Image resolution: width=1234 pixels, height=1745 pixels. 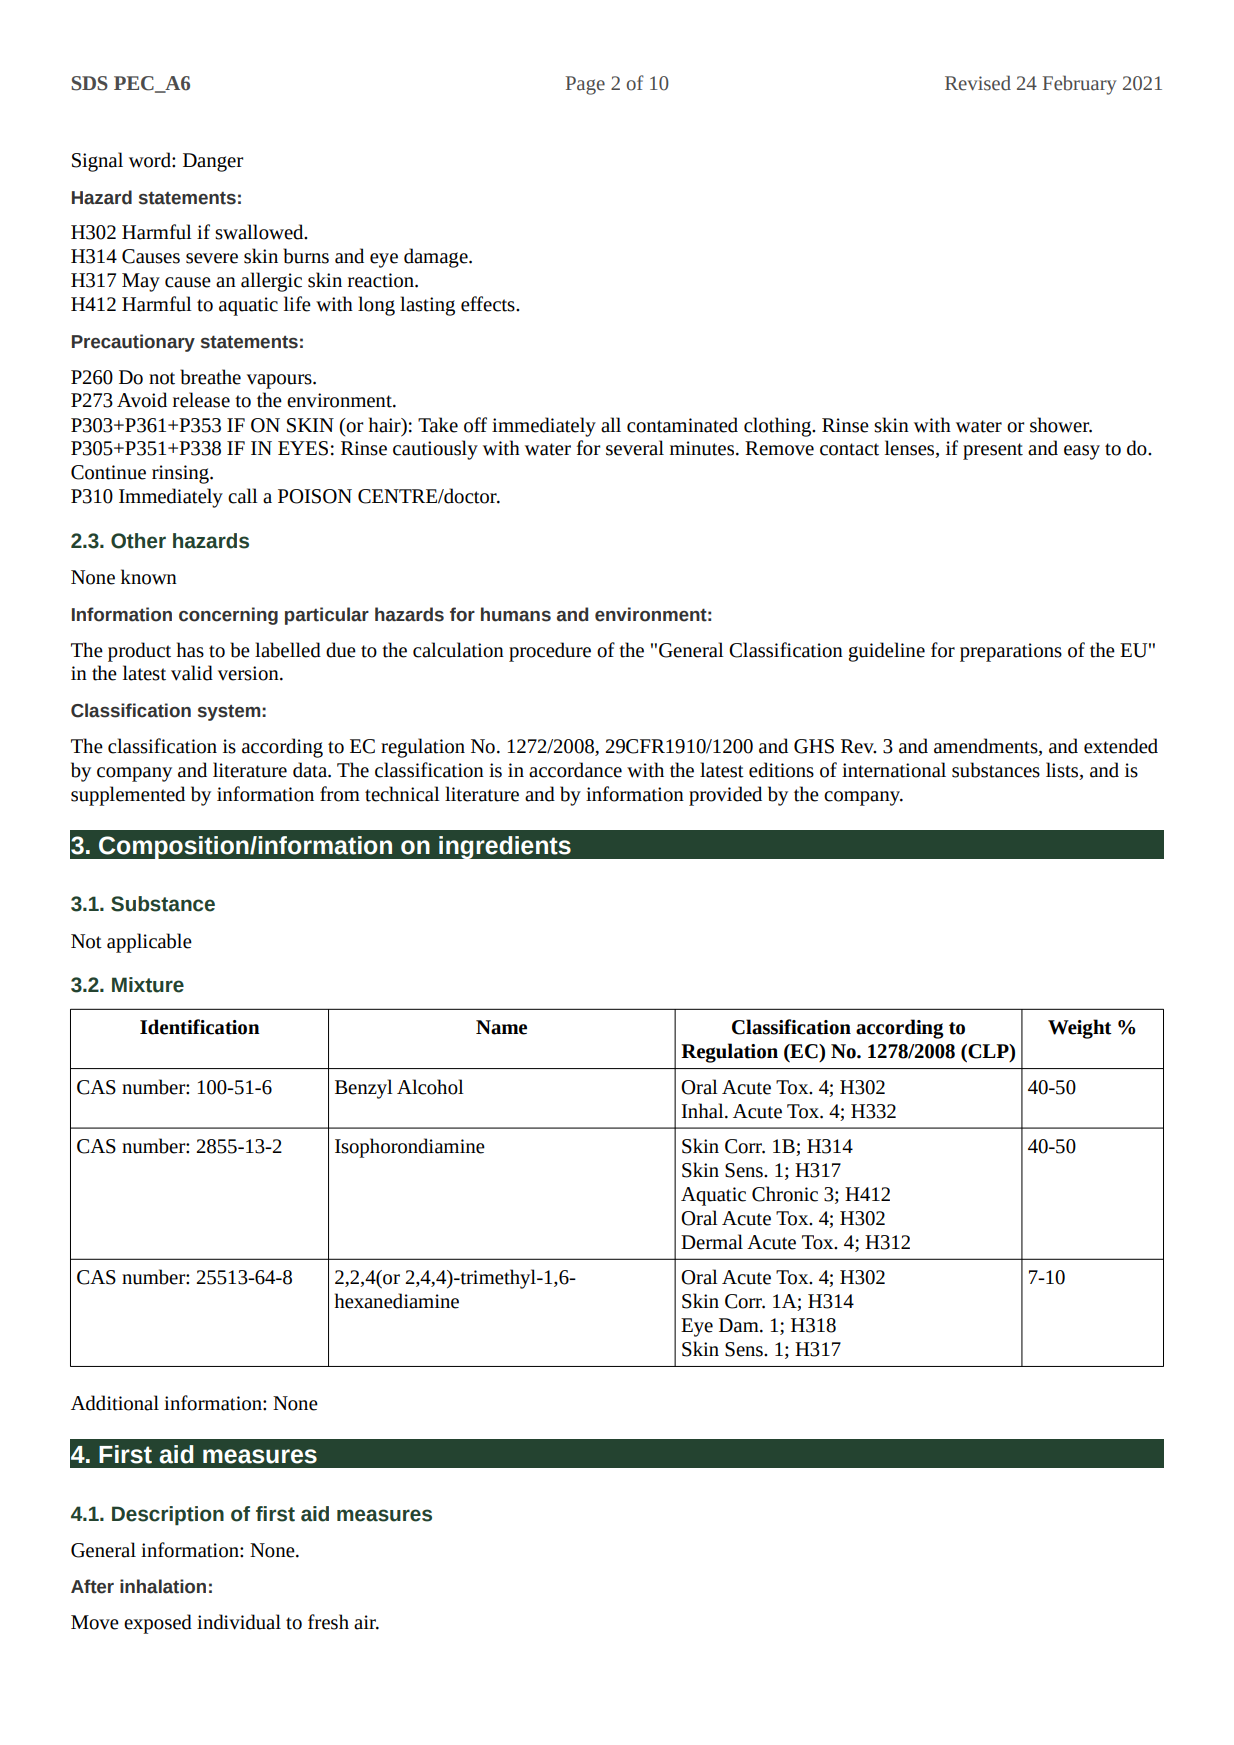 I want to click on valid, so click(x=192, y=673).
